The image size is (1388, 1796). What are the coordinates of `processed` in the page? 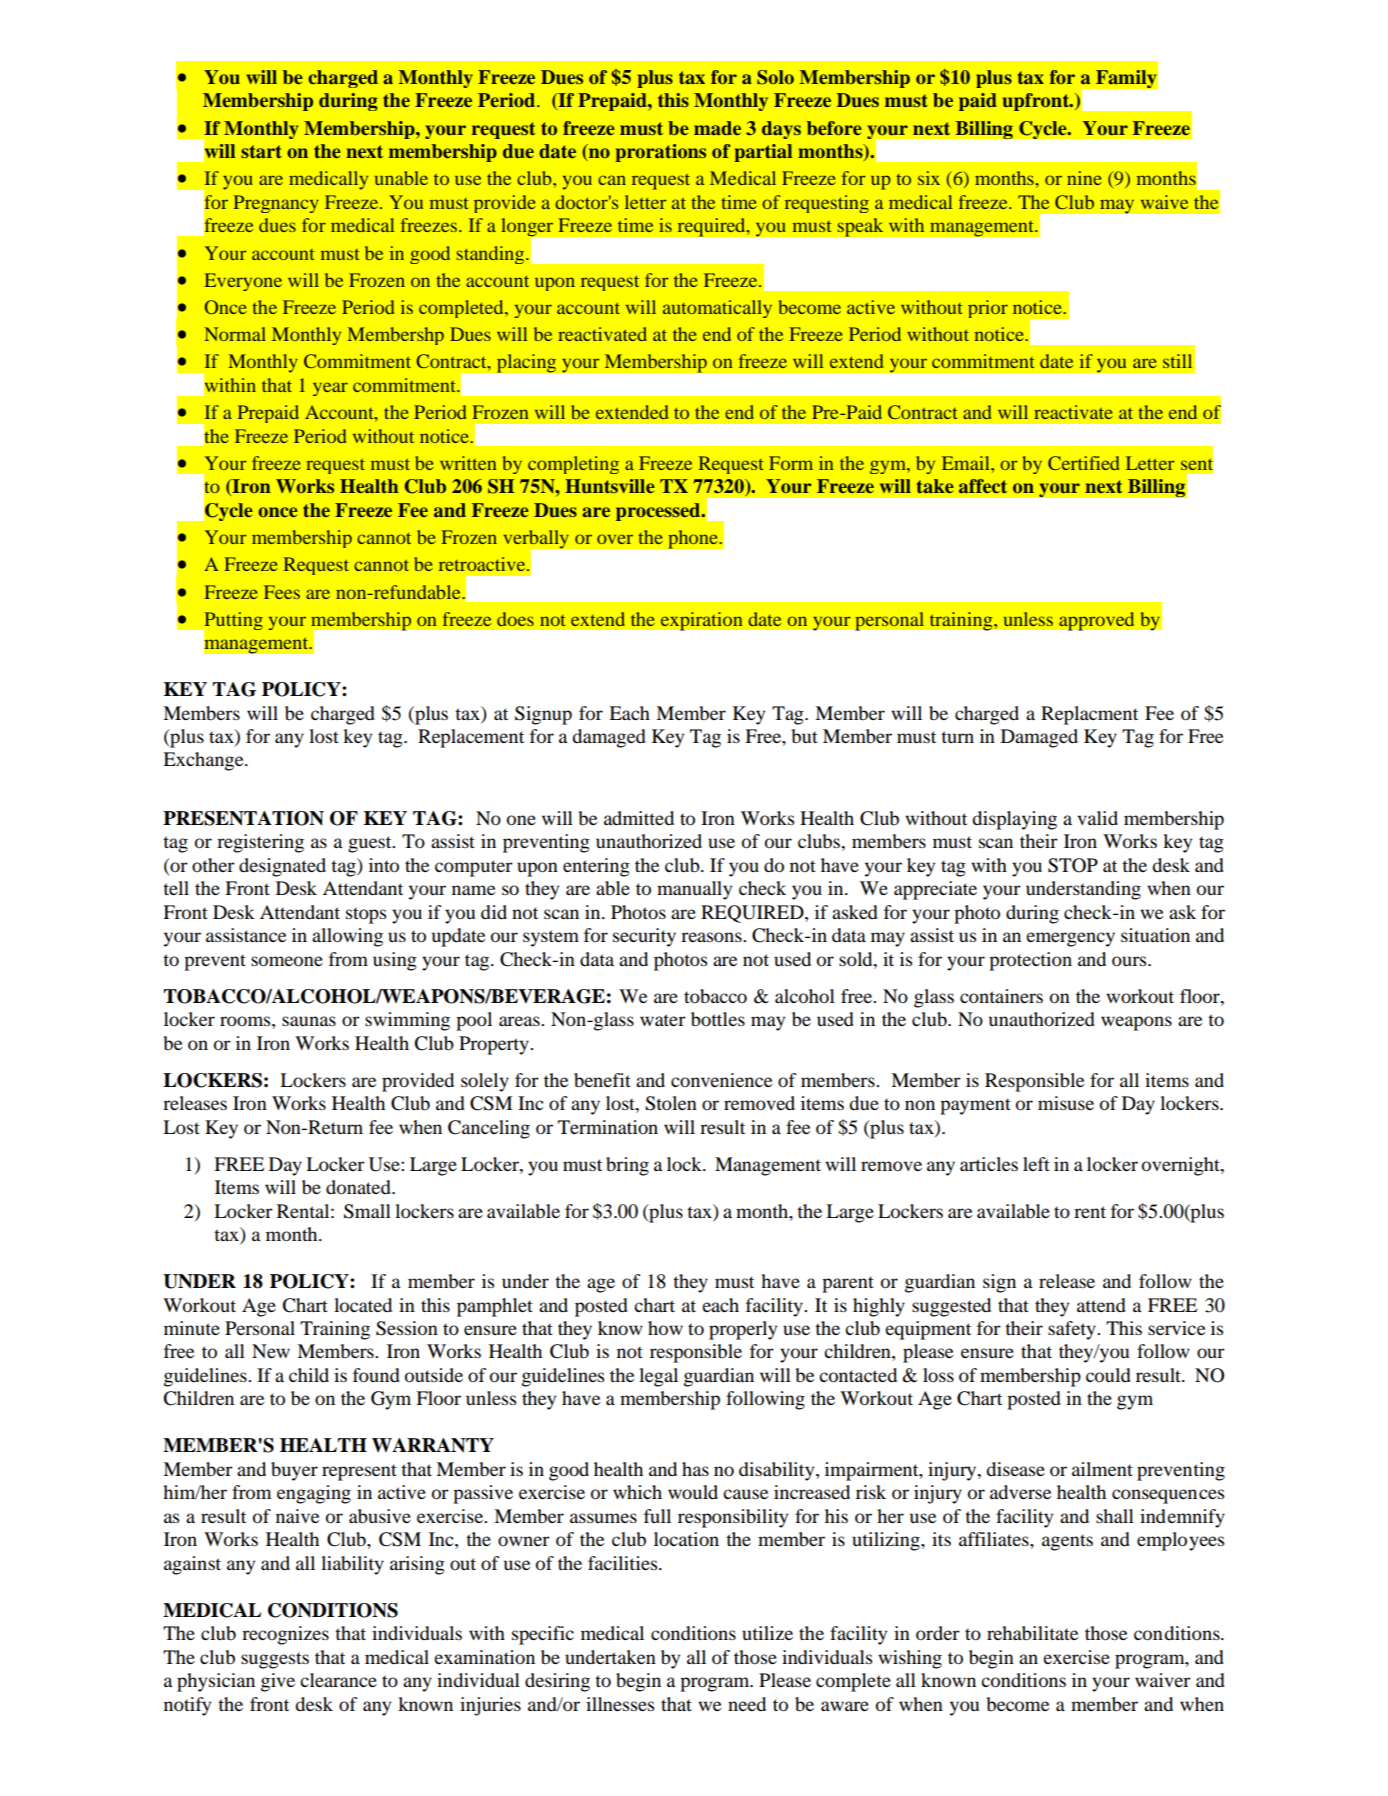 It's located at (659, 512).
